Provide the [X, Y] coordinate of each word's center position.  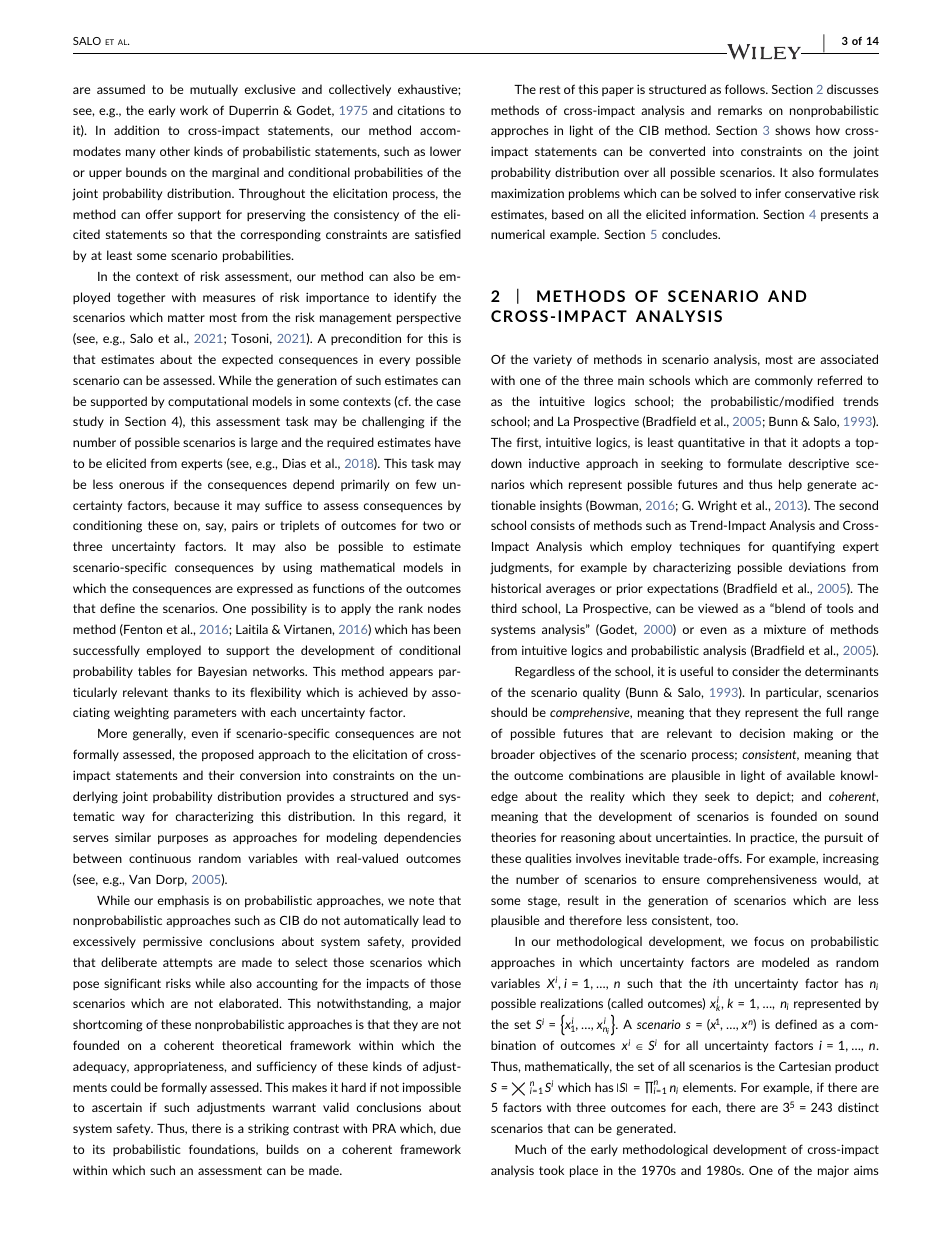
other [175, 151]
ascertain [117, 1107]
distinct [858, 1107]
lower [445, 151]
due [450, 1128]
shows [792, 130]
